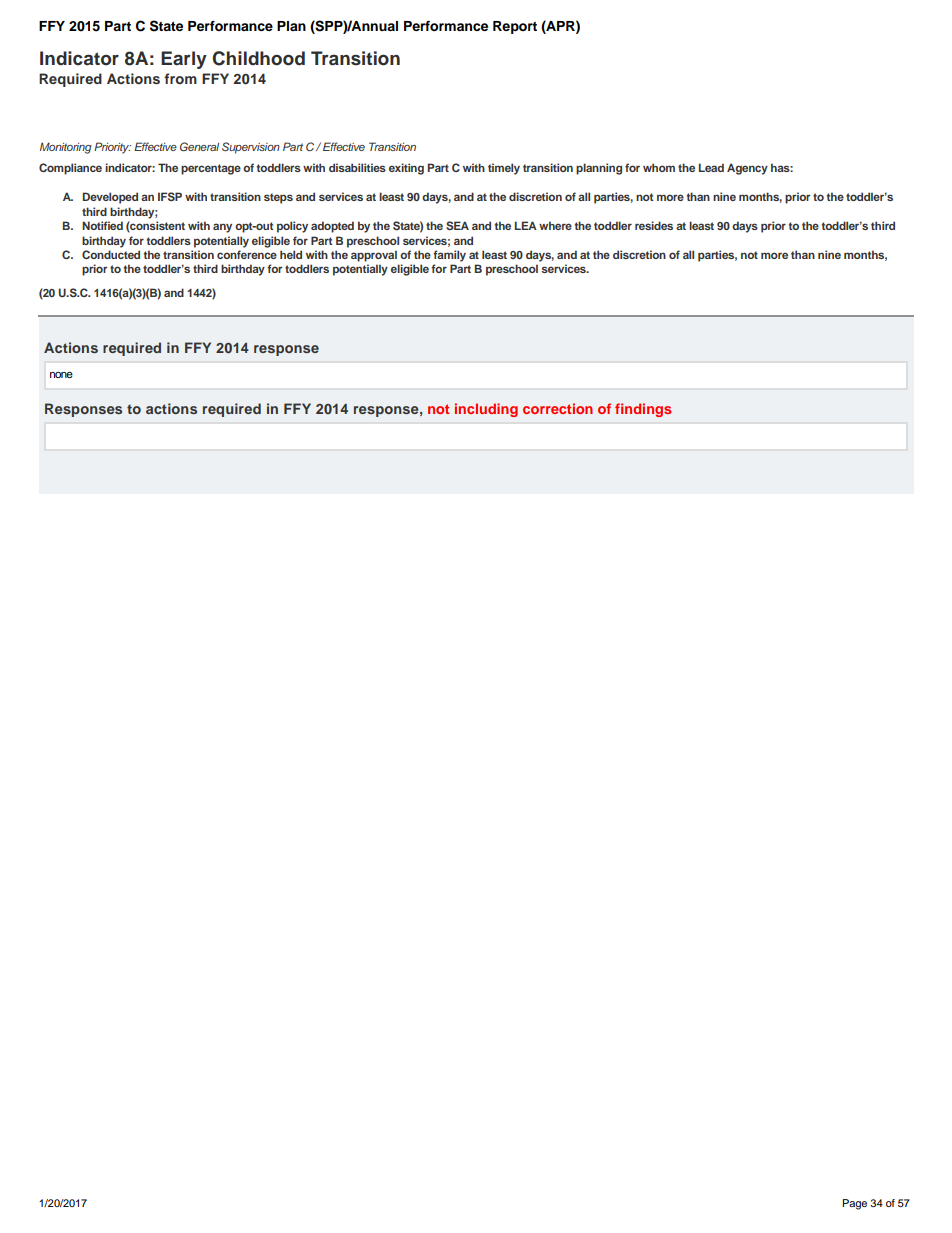 This image has width=952, height=1233. Describe the element at coordinates (486, 410) in the image. I see `including` at that location.
